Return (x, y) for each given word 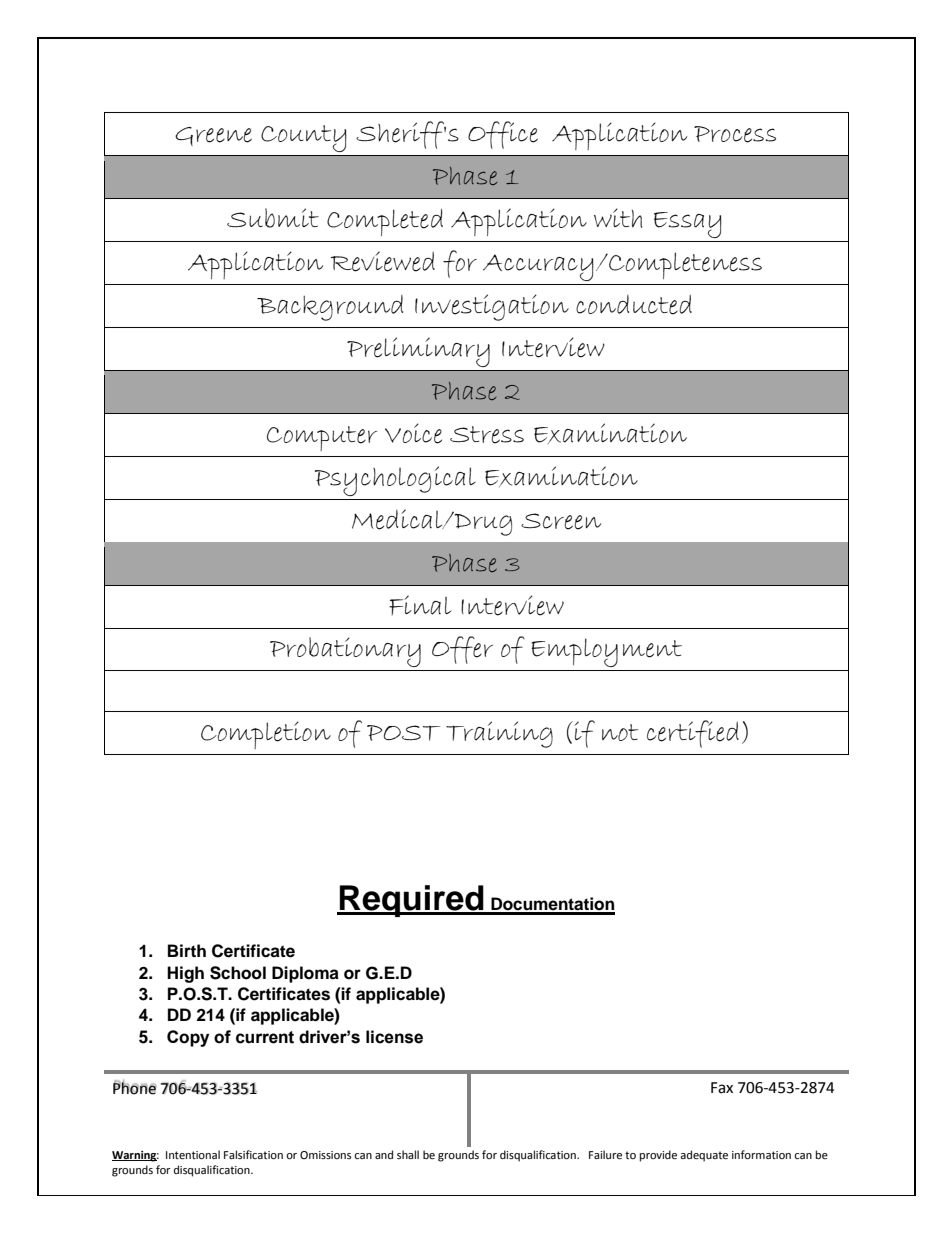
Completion (266, 735)
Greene (213, 136)
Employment (606, 652)
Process (735, 134)
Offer (462, 650)
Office (503, 135)
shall (408, 1154)
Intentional (193, 1155)
